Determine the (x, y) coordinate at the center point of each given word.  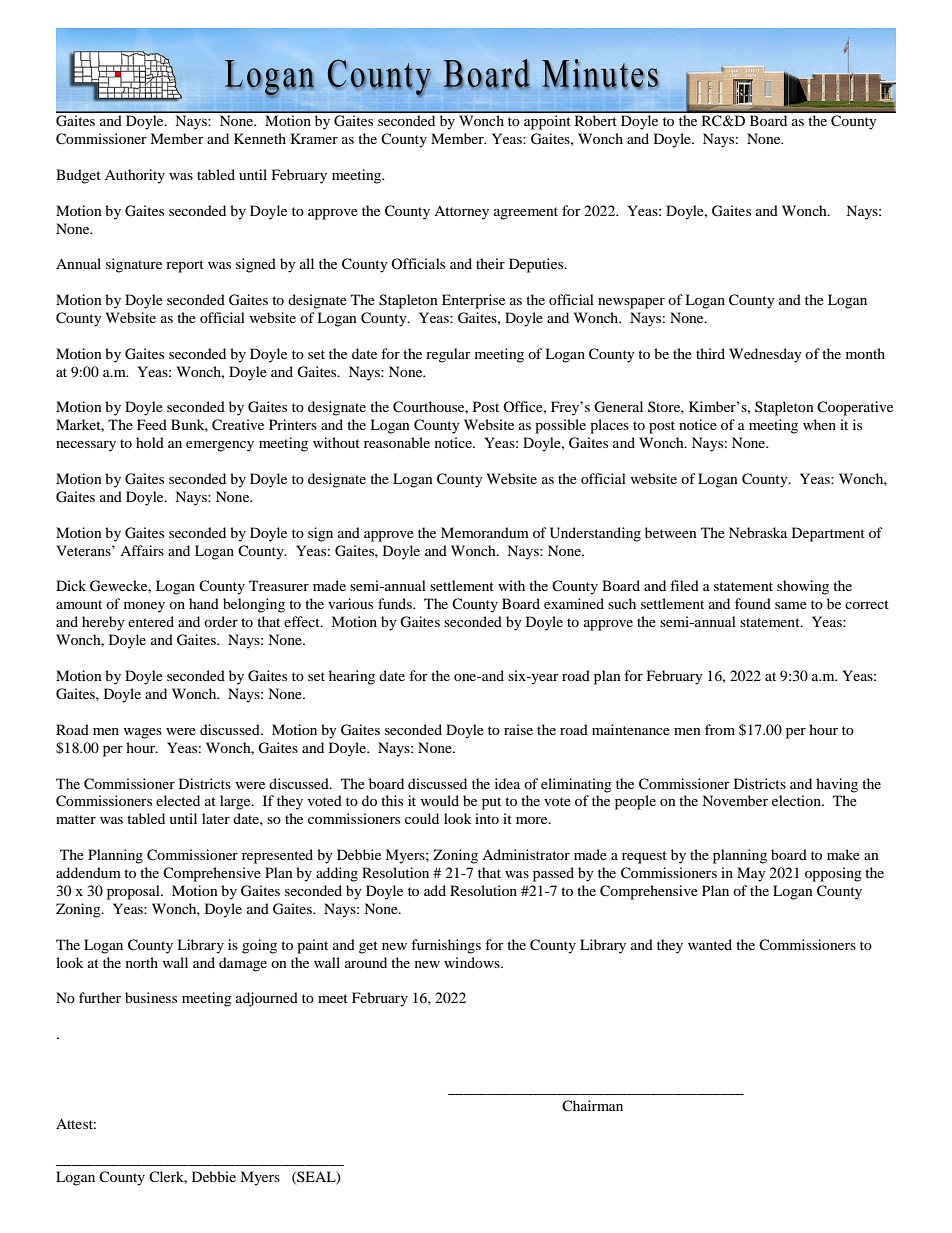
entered (151, 621)
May (751, 874)
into (487, 818)
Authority (135, 176)
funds (396, 603)
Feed (152, 424)
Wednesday (765, 355)
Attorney (461, 213)
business (151, 997)
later (216, 818)
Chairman (592, 1105)
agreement (526, 213)
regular (448, 355)
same (791, 605)
